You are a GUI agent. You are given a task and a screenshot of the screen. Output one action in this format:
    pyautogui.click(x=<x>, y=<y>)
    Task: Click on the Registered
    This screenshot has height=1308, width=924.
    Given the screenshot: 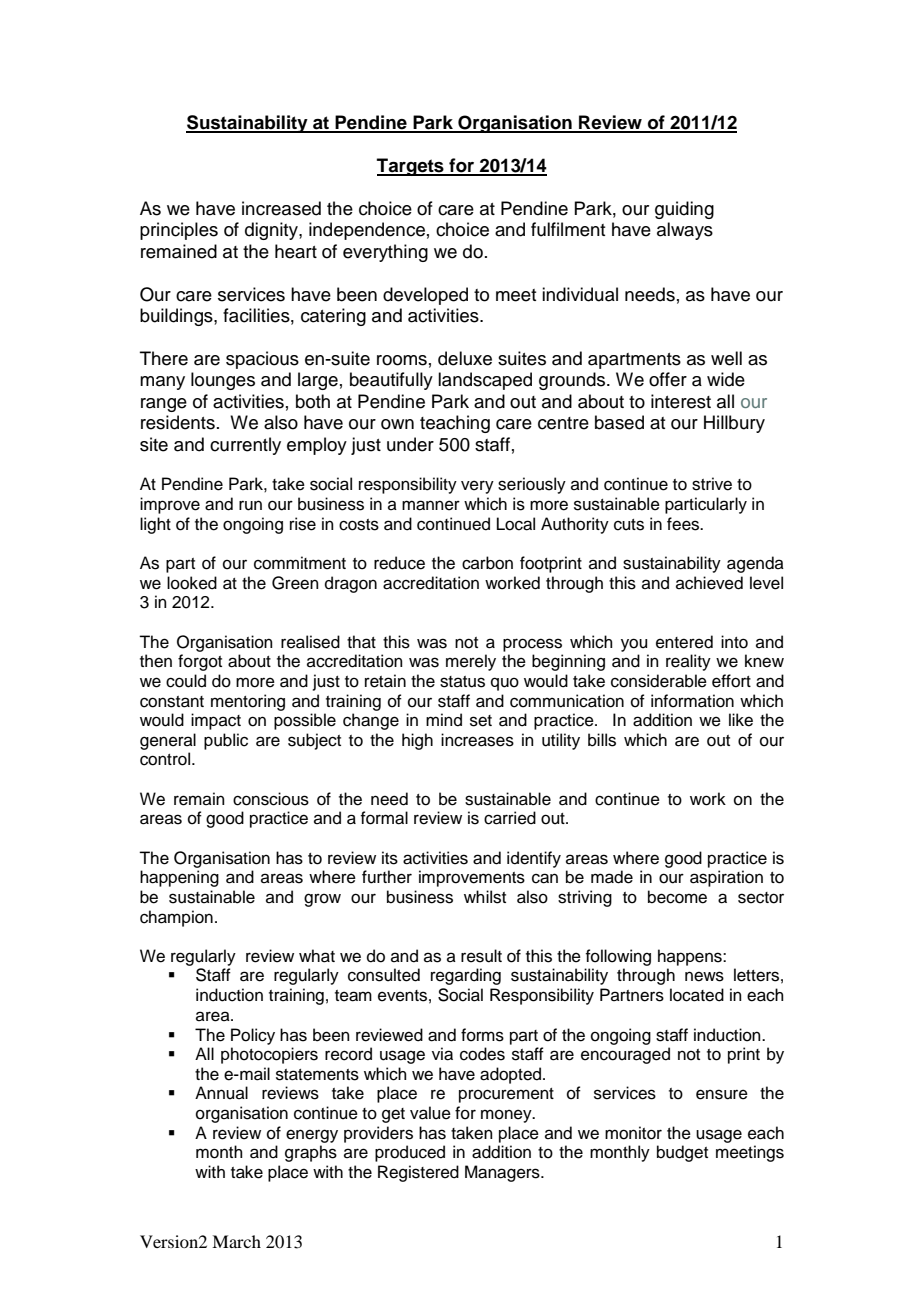 What is the action you would take?
    pyautogui.click(x=418, y=1173)
